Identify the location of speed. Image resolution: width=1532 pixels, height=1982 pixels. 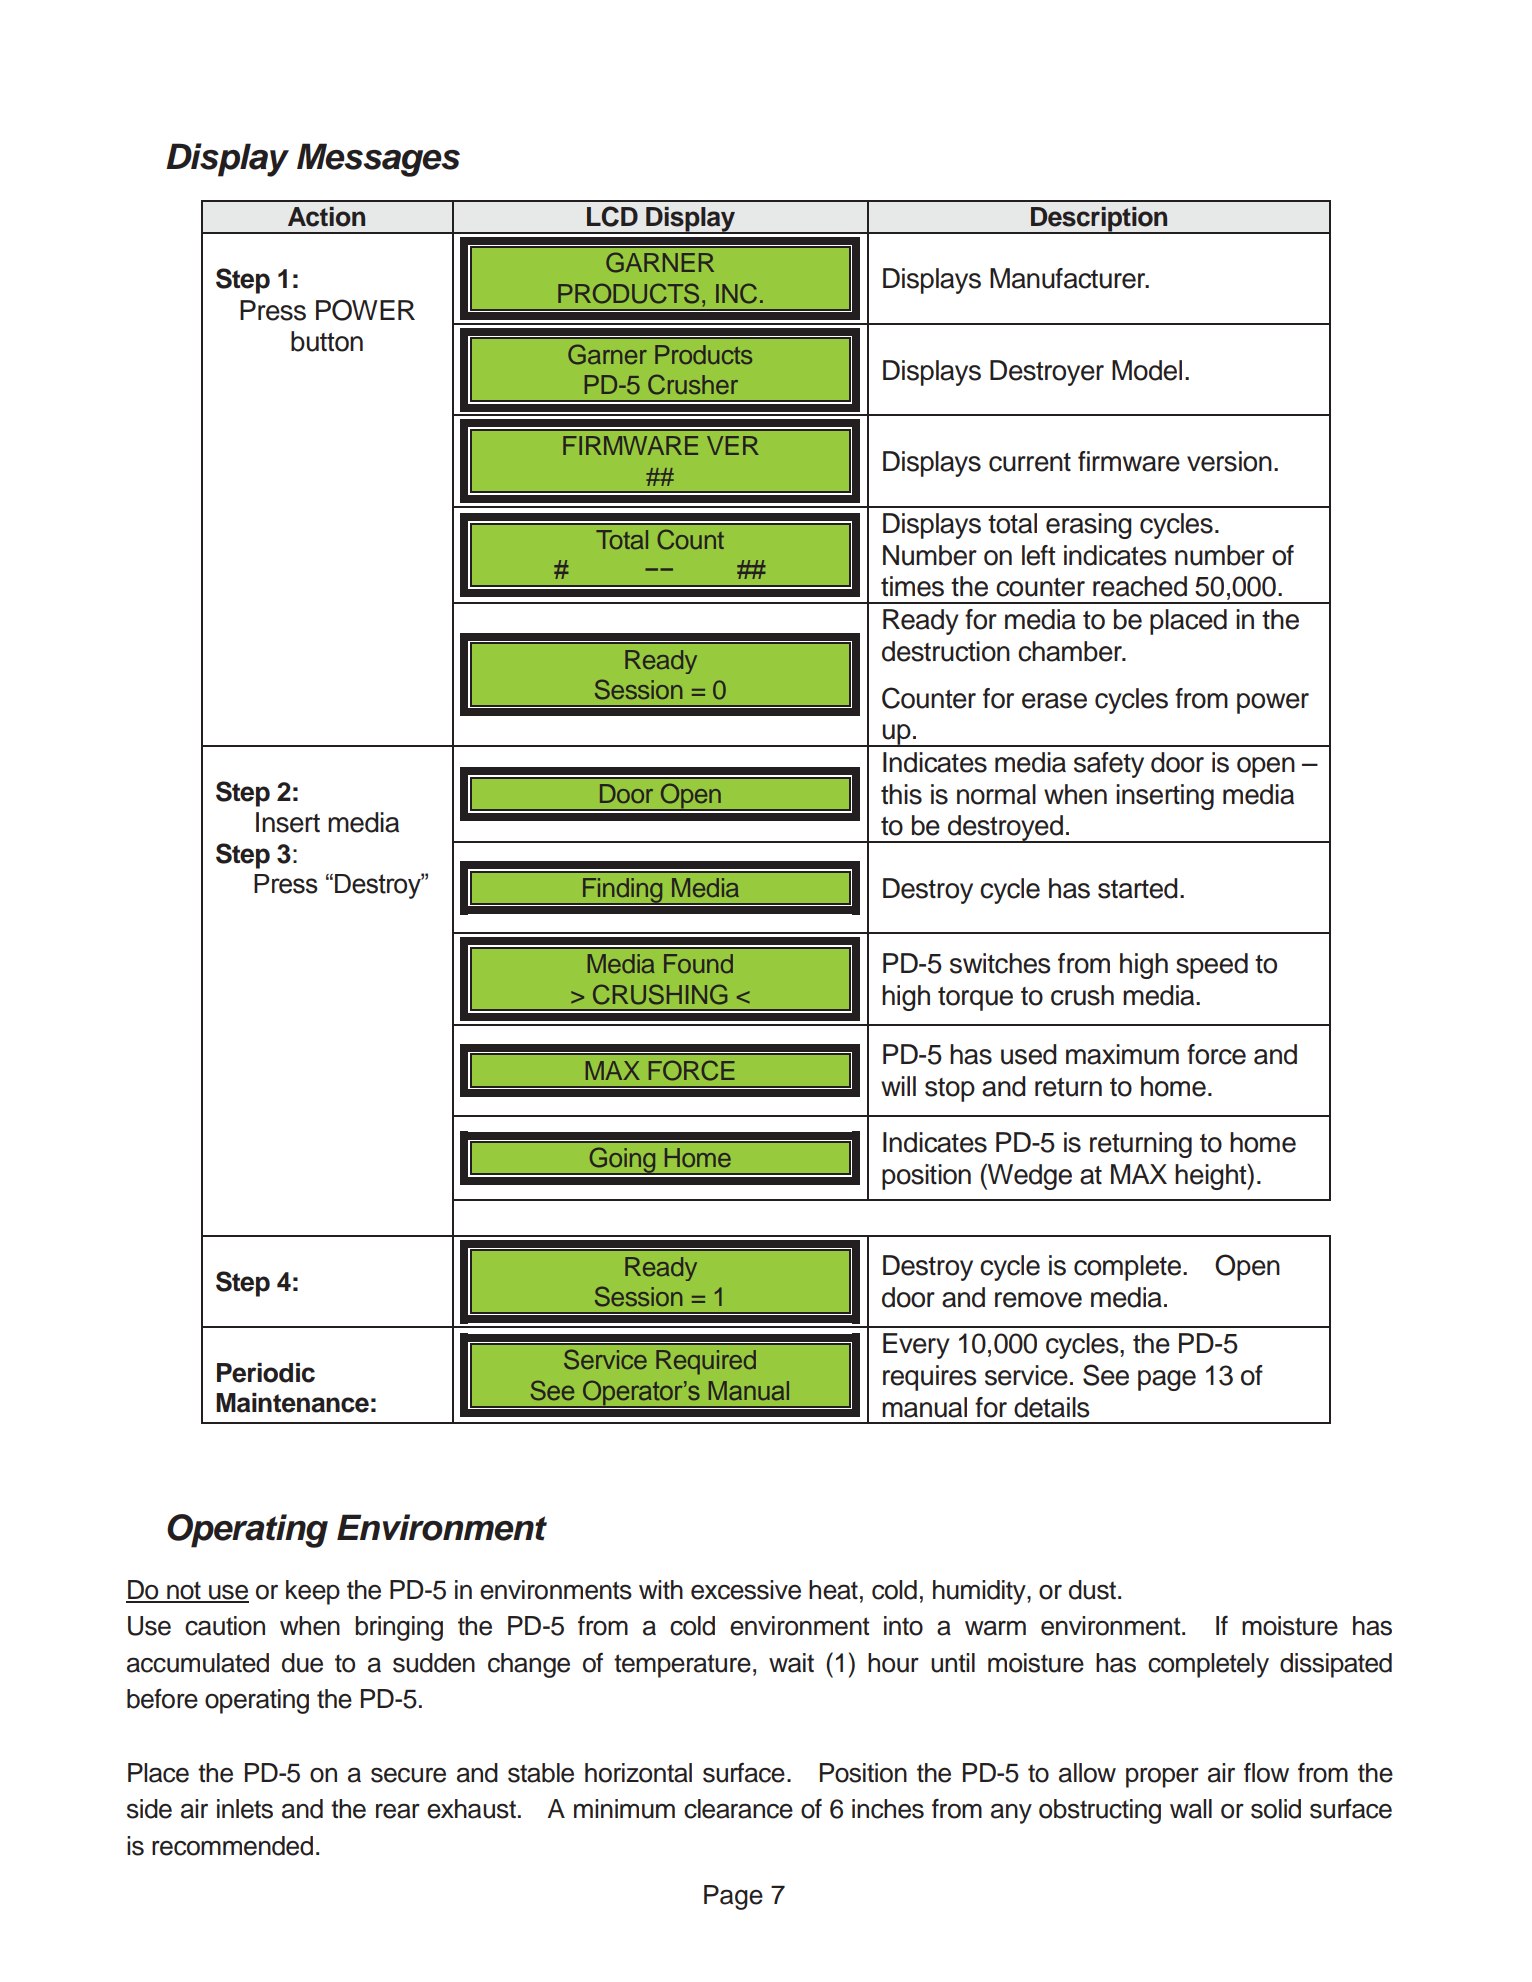
(1212, 966).
